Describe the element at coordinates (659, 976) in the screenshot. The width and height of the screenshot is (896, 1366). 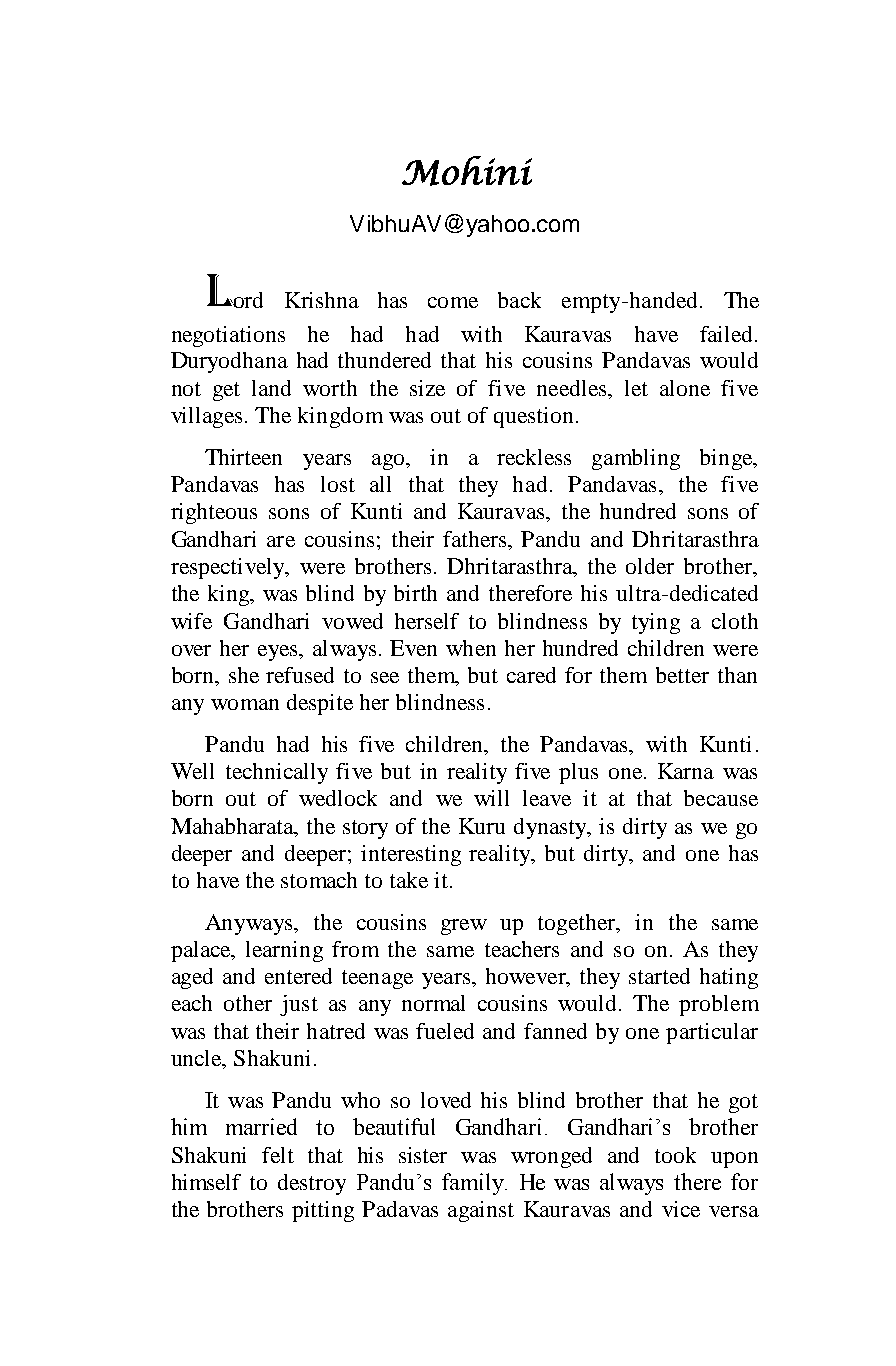
I see `started` at that location.
